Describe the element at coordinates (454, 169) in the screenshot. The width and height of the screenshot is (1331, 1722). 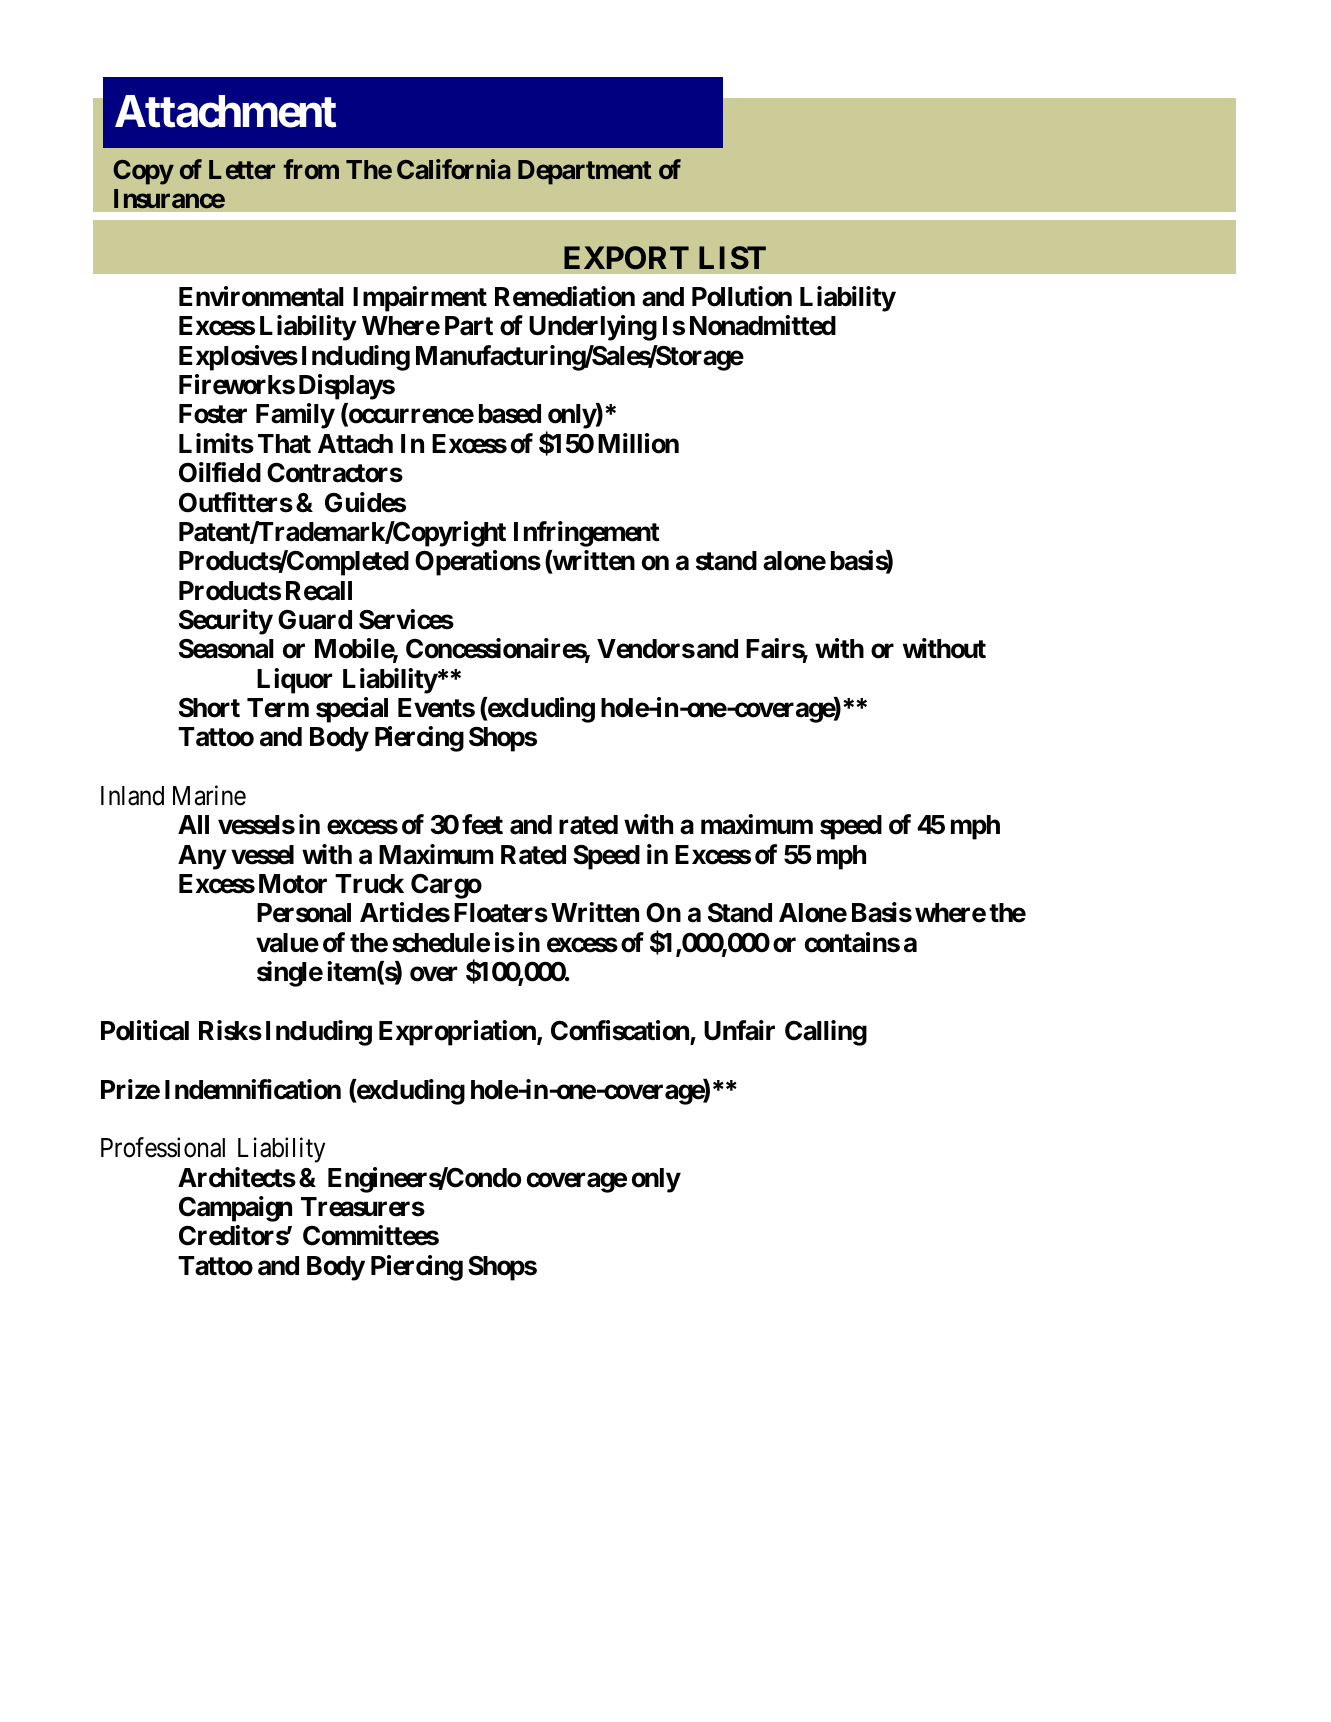
I see `California` at that location.
